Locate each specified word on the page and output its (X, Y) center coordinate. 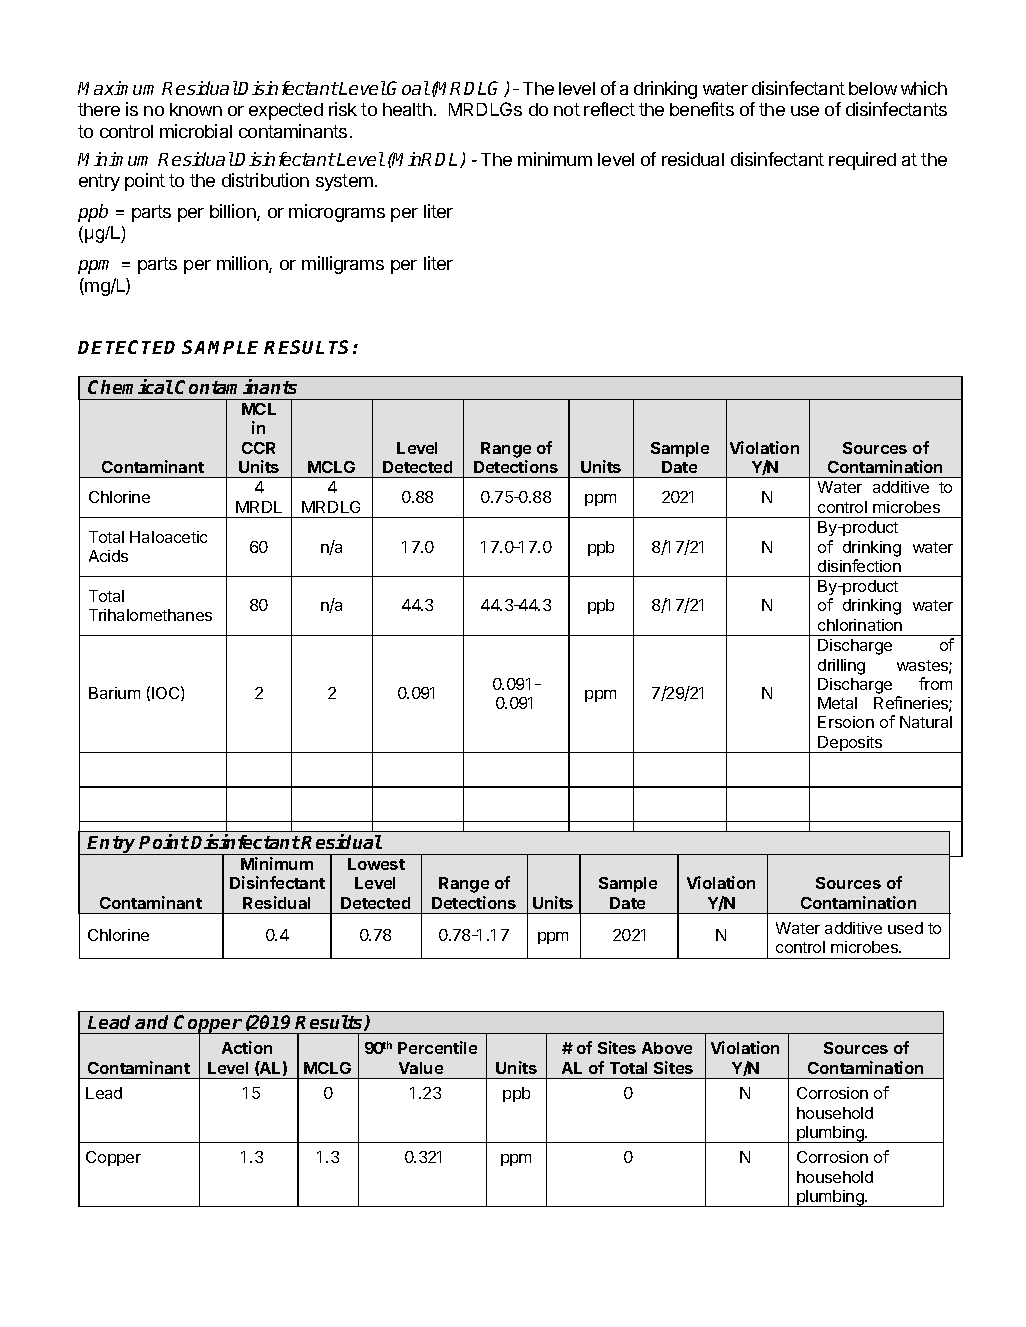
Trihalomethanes (150, 615)
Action (247, 1047)
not (567, 109)
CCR (258, 448)
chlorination (860, 625)
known (196, 109)
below (873, 88)
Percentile (437, 1047)
